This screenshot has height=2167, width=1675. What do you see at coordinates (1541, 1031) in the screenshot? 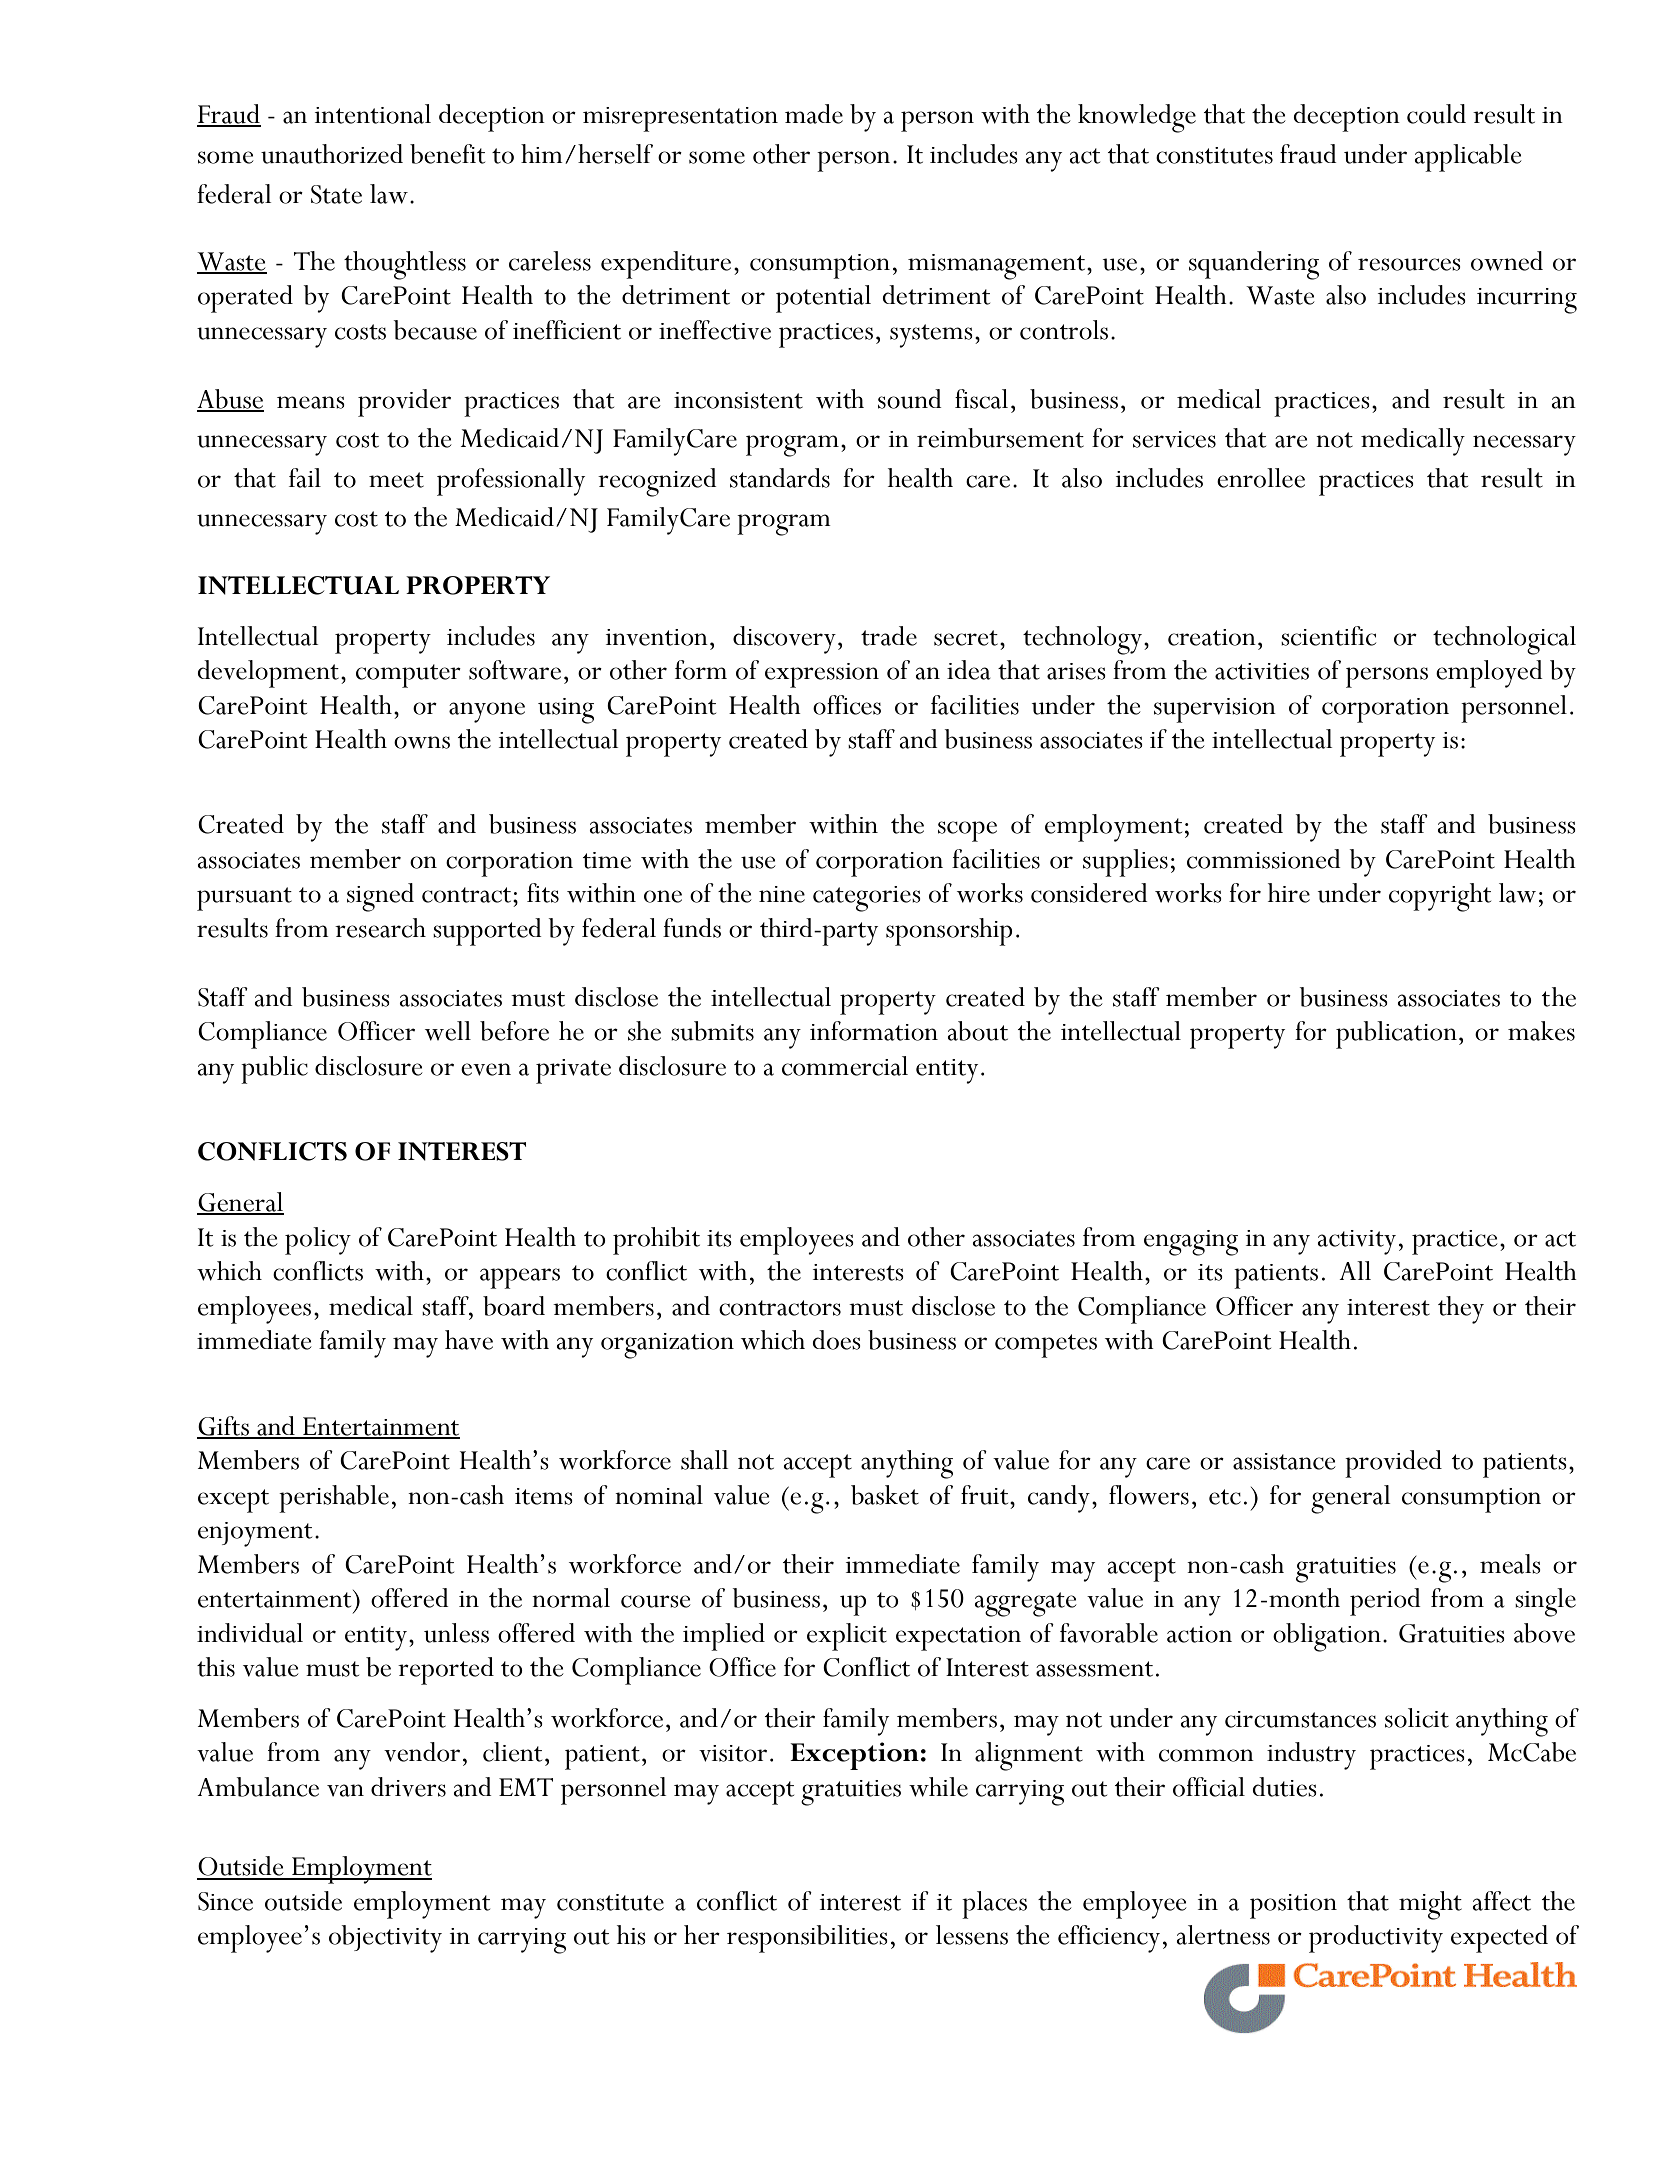
I see `makes` at bounding box center [1541, 1031].
